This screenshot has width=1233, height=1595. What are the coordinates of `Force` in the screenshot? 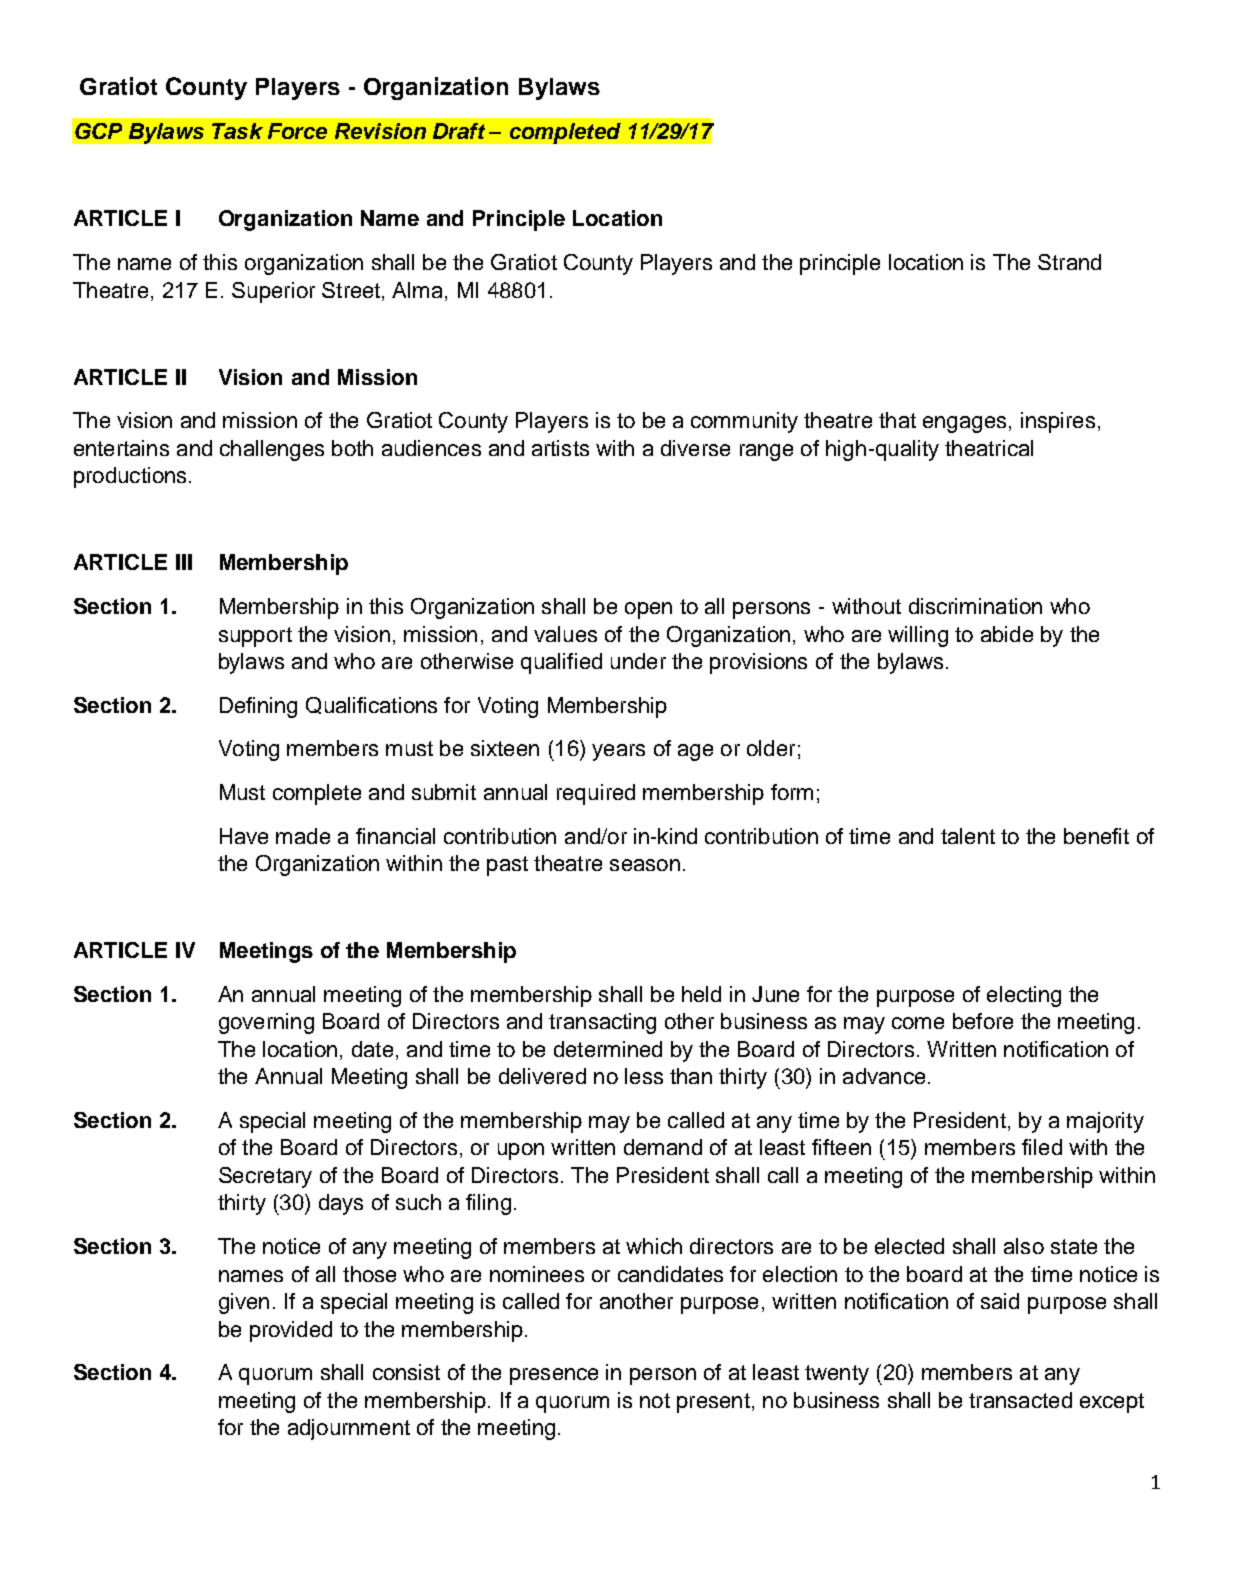 It's located at (297, 131).
